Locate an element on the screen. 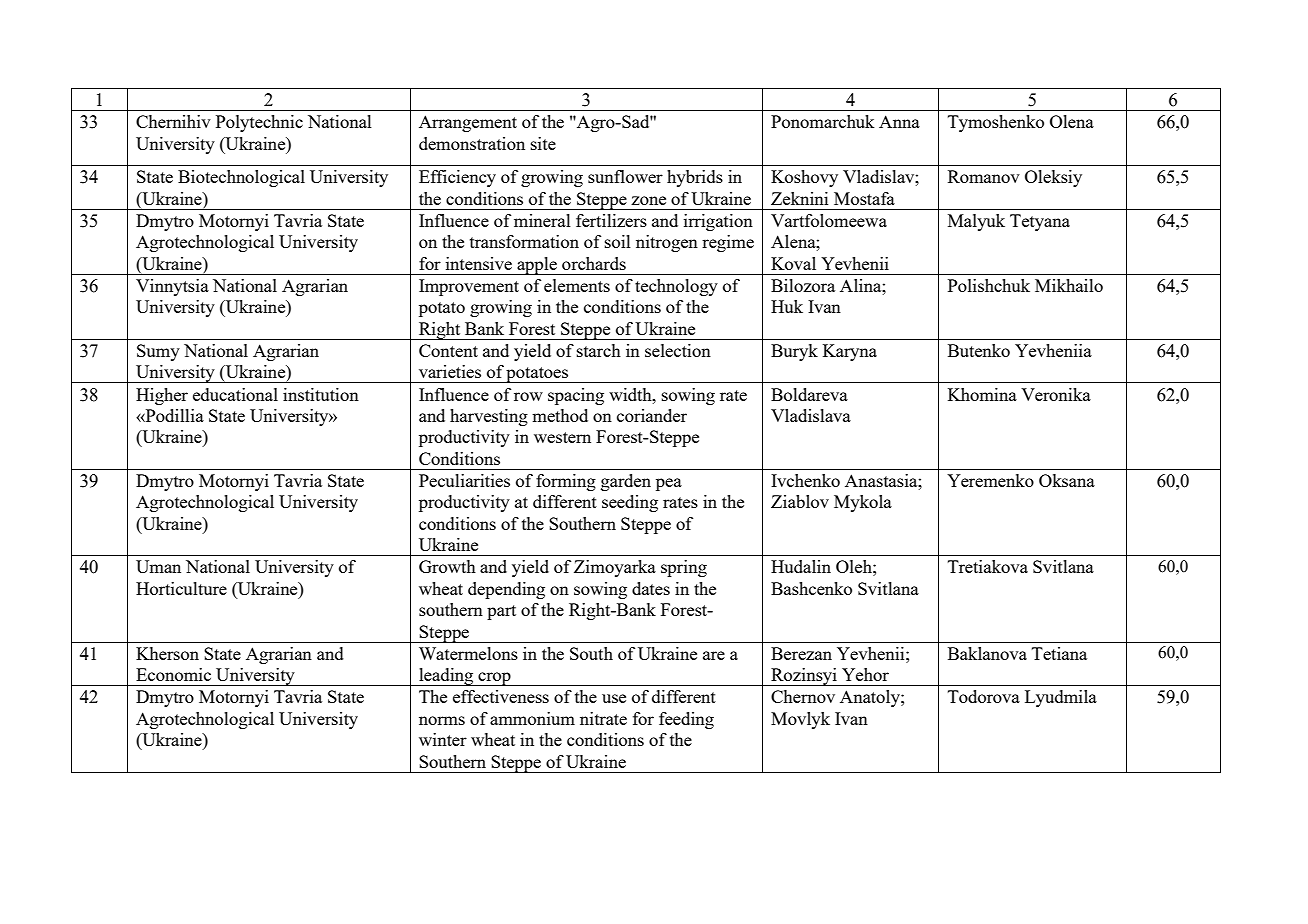 Image resolution: width=1308 pixels, height=924 pixels. Anna is located at coordinates (899, 121).
